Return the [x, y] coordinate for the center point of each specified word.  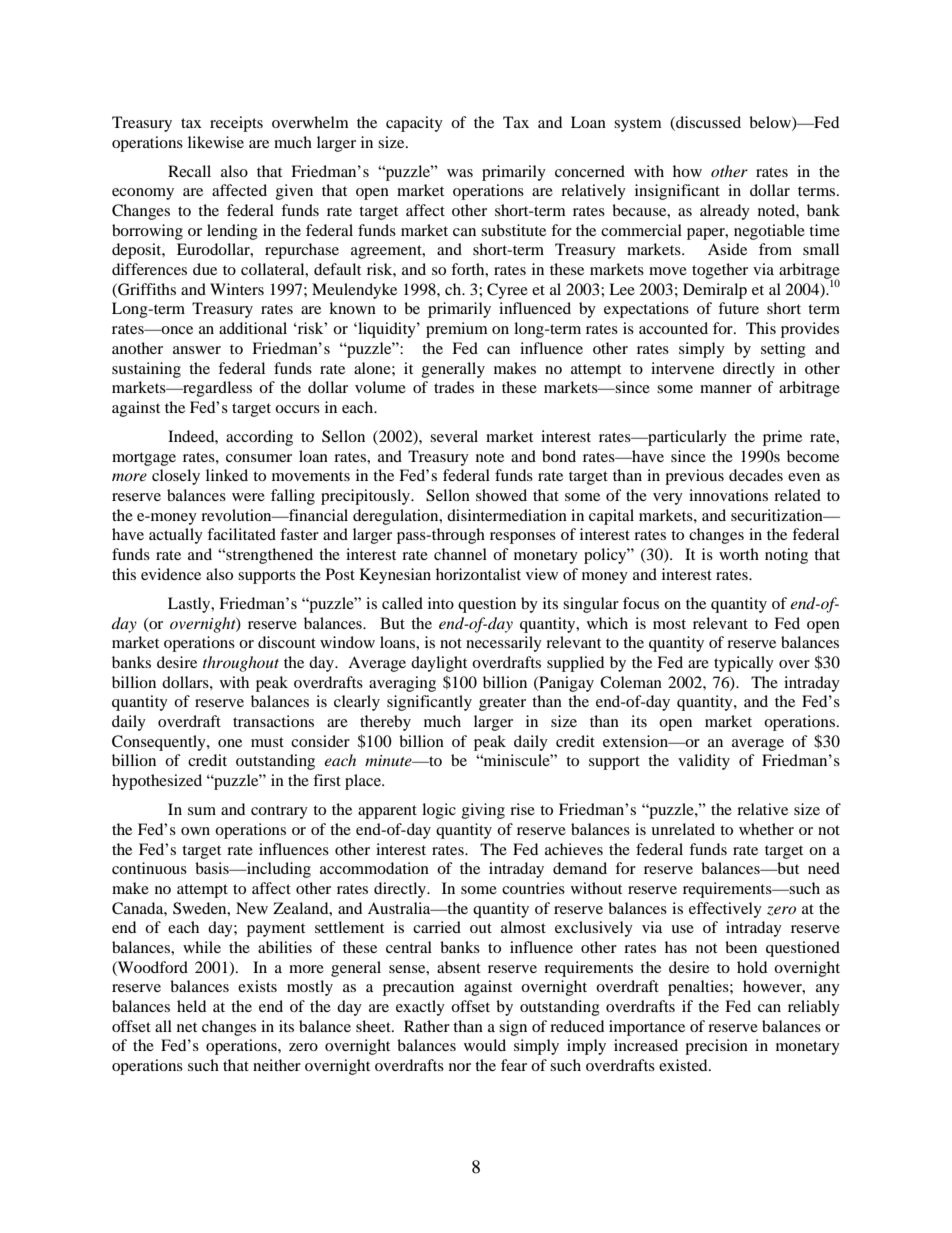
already [725, 212]
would [485, 1045]
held [191, 1006]
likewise [216, 142]
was [460, 173]
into [441, 603]
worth [739, 554]
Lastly [190, 605]
